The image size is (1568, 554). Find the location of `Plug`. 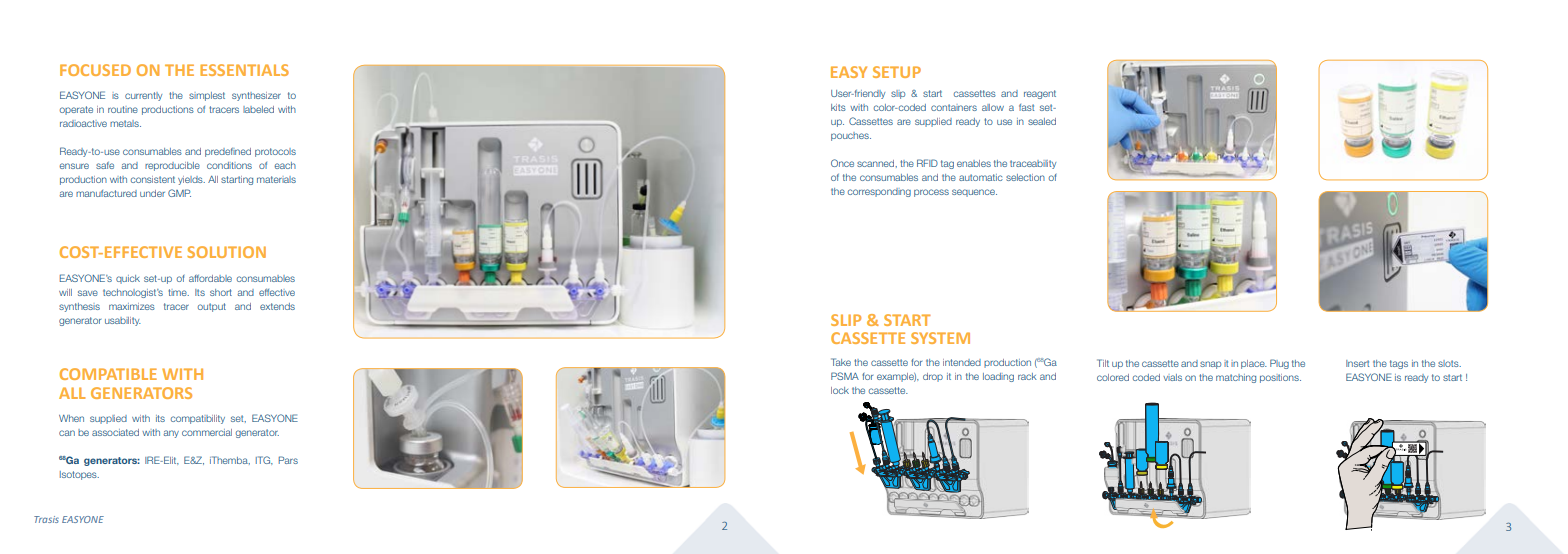

Plug is located at coordinates (1279, 364).
